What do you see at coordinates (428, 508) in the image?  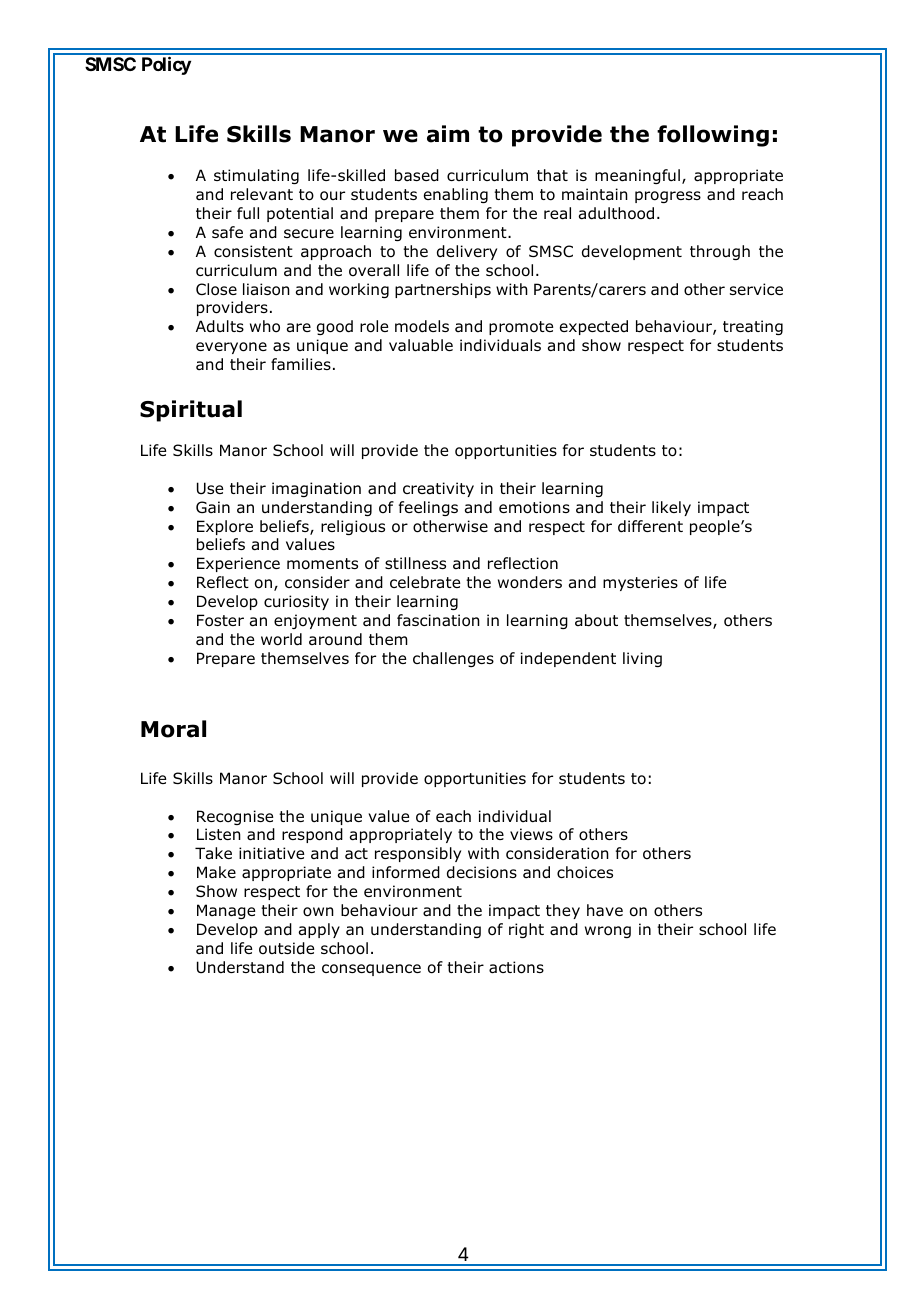 I see `feelings` at bounding box center [428, 508].
